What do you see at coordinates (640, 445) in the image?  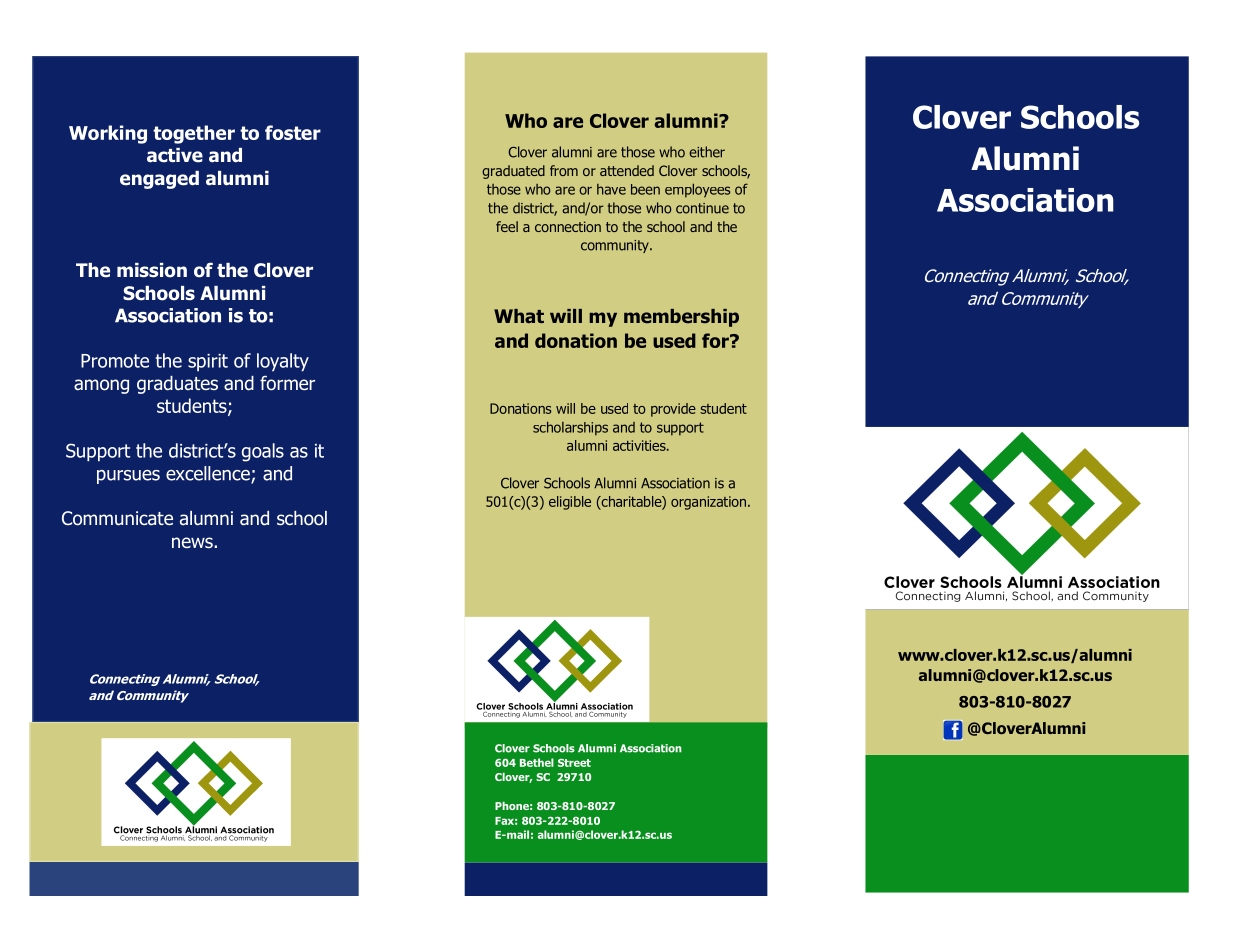 I see `activities` at bounding box center [640, 445].
